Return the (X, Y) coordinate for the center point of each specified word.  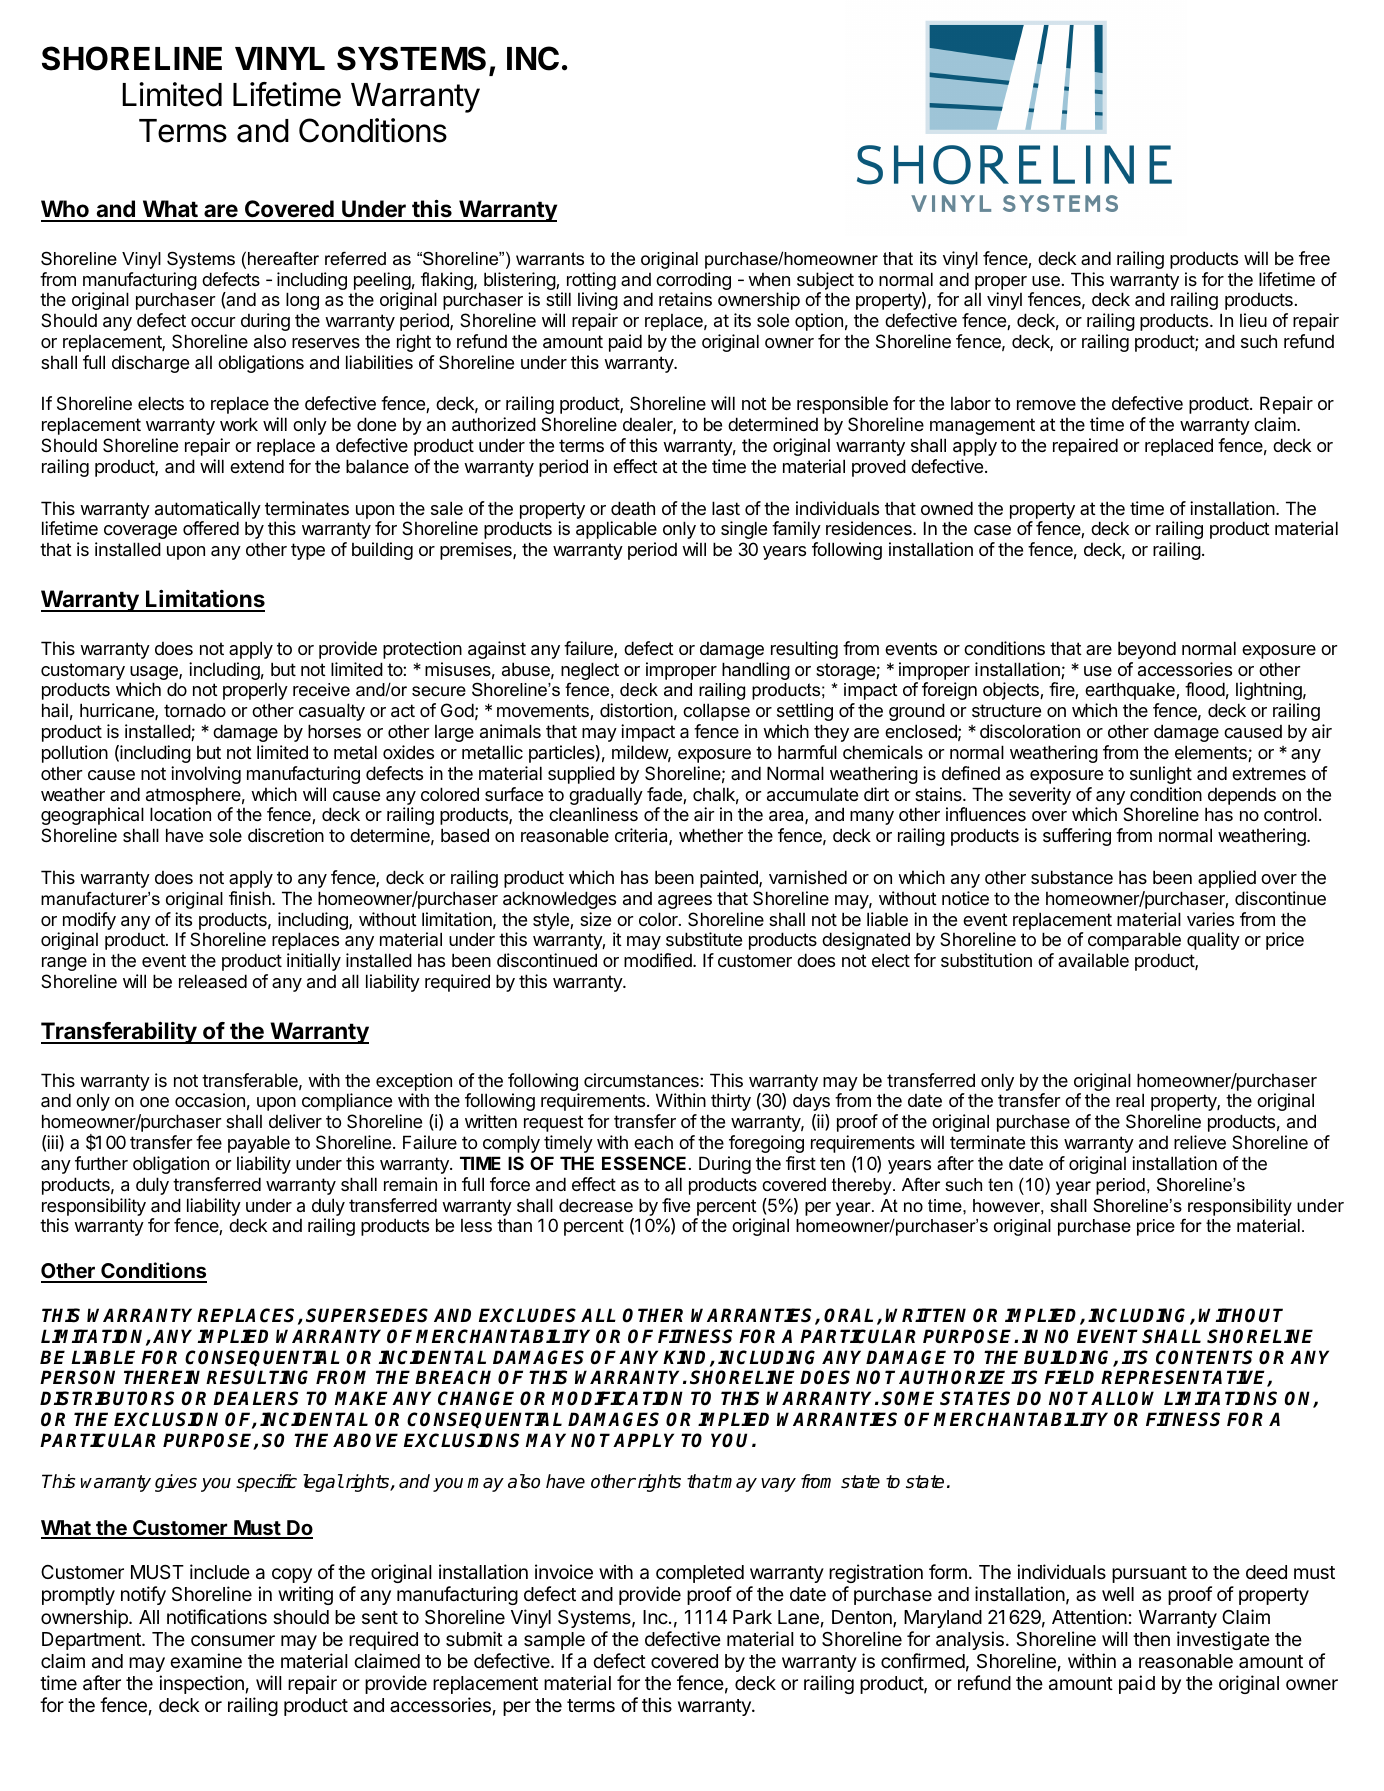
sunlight (1161, 775)
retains (685, 299)
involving (206, 775)
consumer (233, 1640)
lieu (1253, 320)
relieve (1200, 1142)
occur (213, 322)
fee (209, 1142)
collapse (716, 712)
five (676, 1205)
